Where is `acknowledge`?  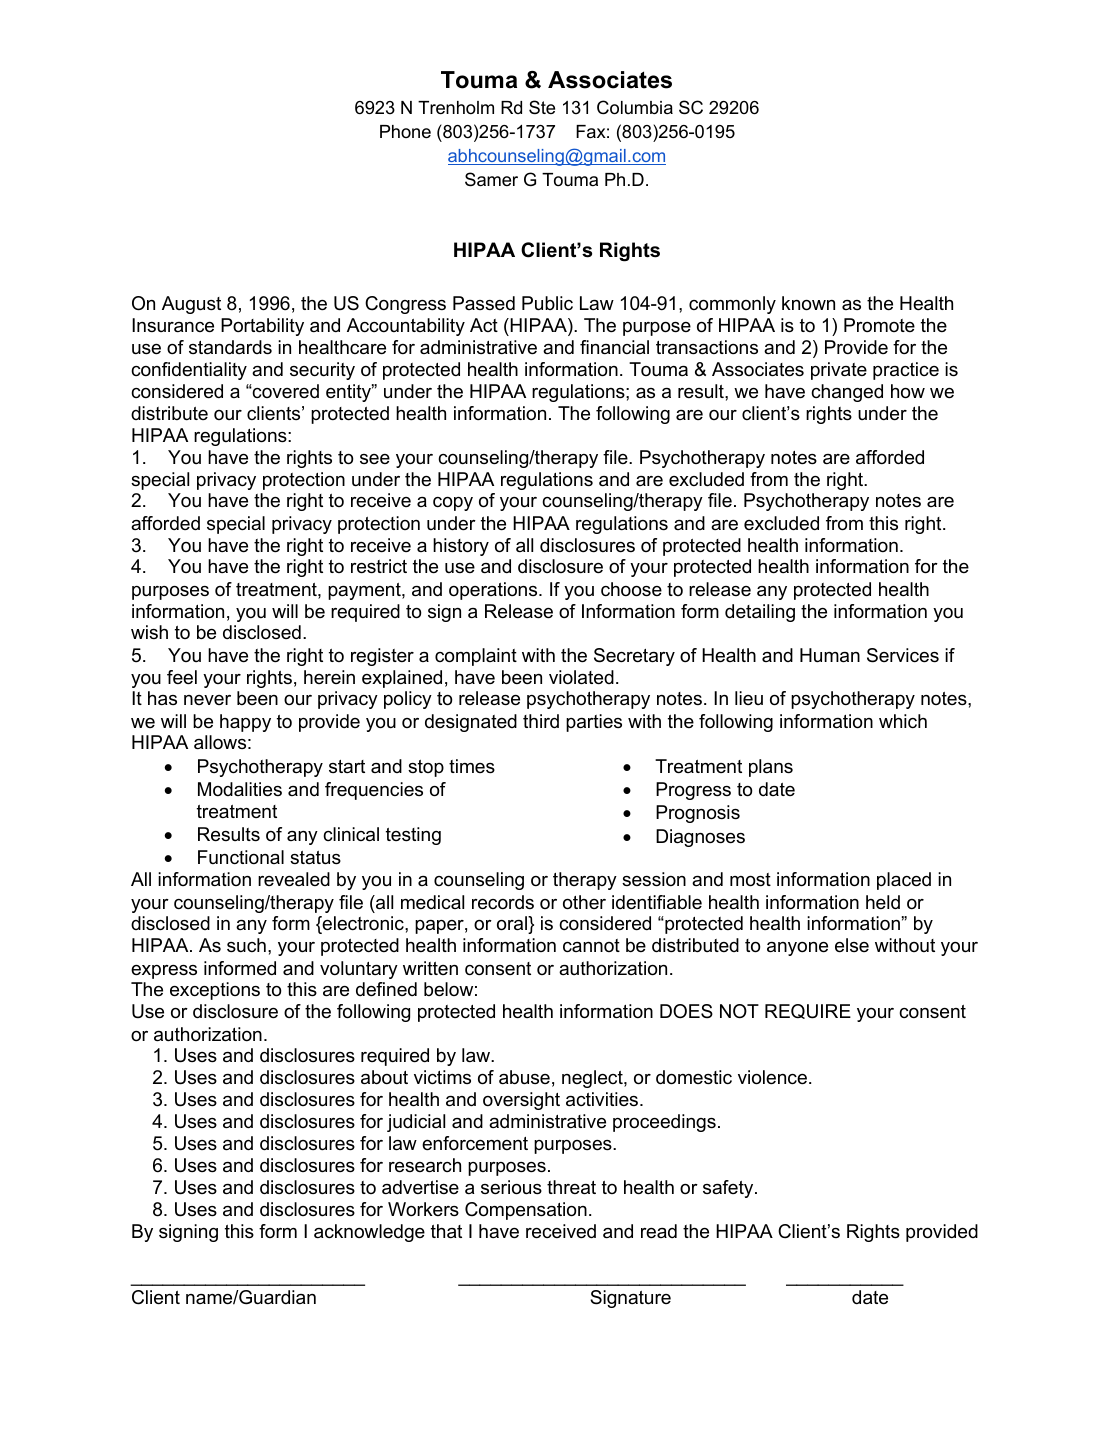 acknowledge is located at coordinates (369, 1233).
